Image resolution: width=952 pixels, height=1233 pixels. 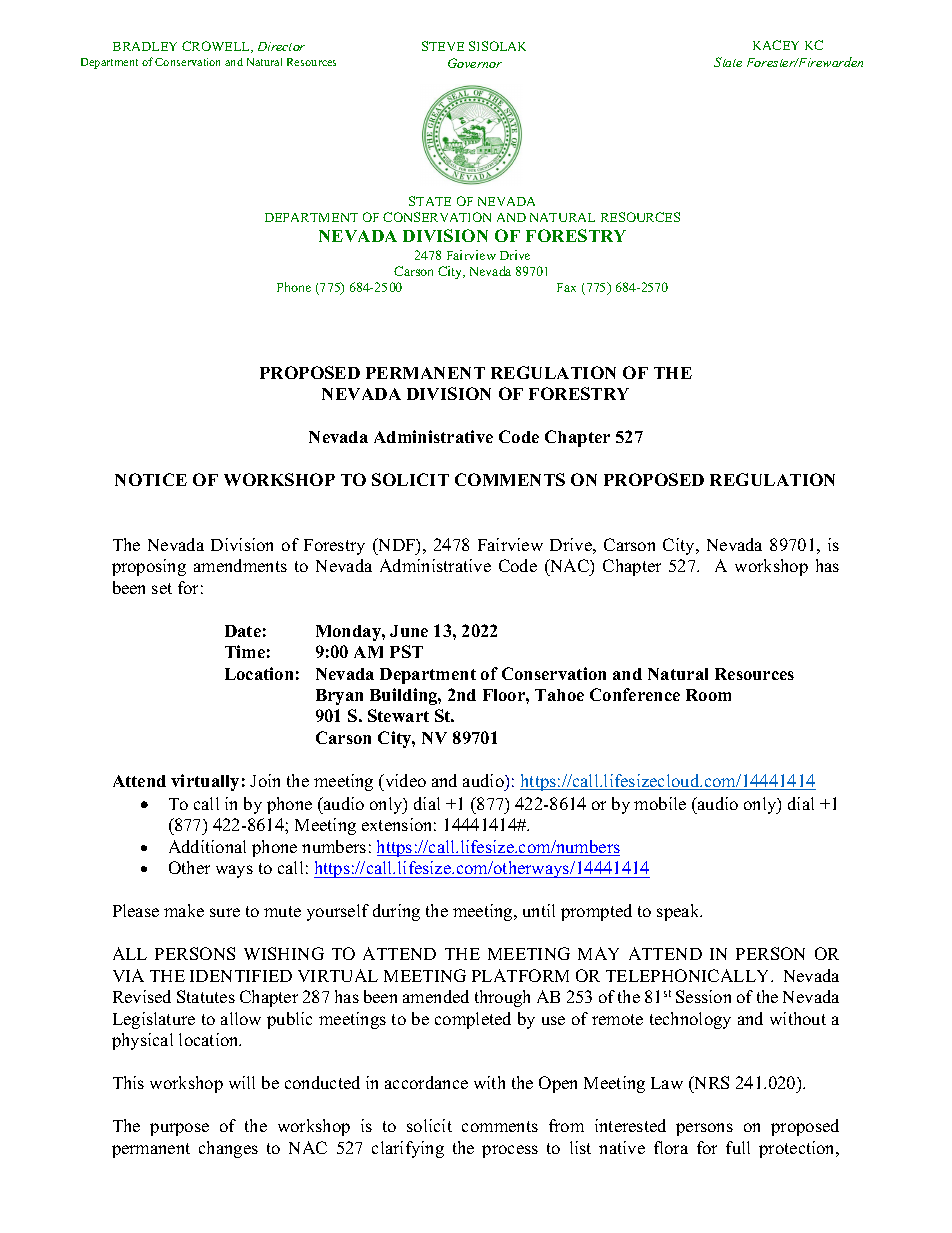 I want to click on video, so click(x=404, y=780).
